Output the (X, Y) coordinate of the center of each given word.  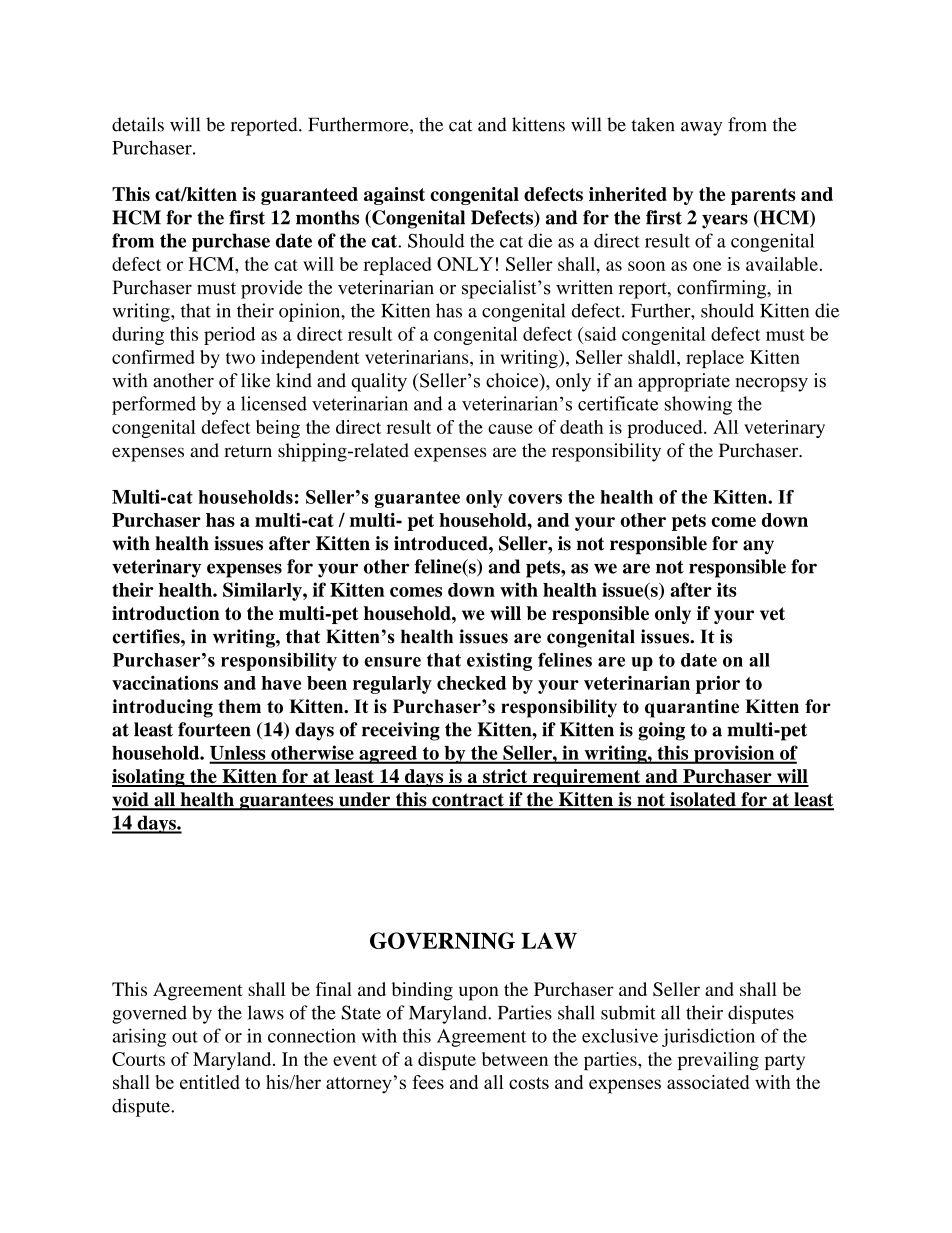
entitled (210, 1082)
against (394, 196)
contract (468, 801)
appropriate (684, 382)
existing (499, 662)
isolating (149, 778)
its (727, 589)
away (701, 129)
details (138, 124)
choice (513, 380)
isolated (703, 800)
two (240, 358)
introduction (166, 613)
